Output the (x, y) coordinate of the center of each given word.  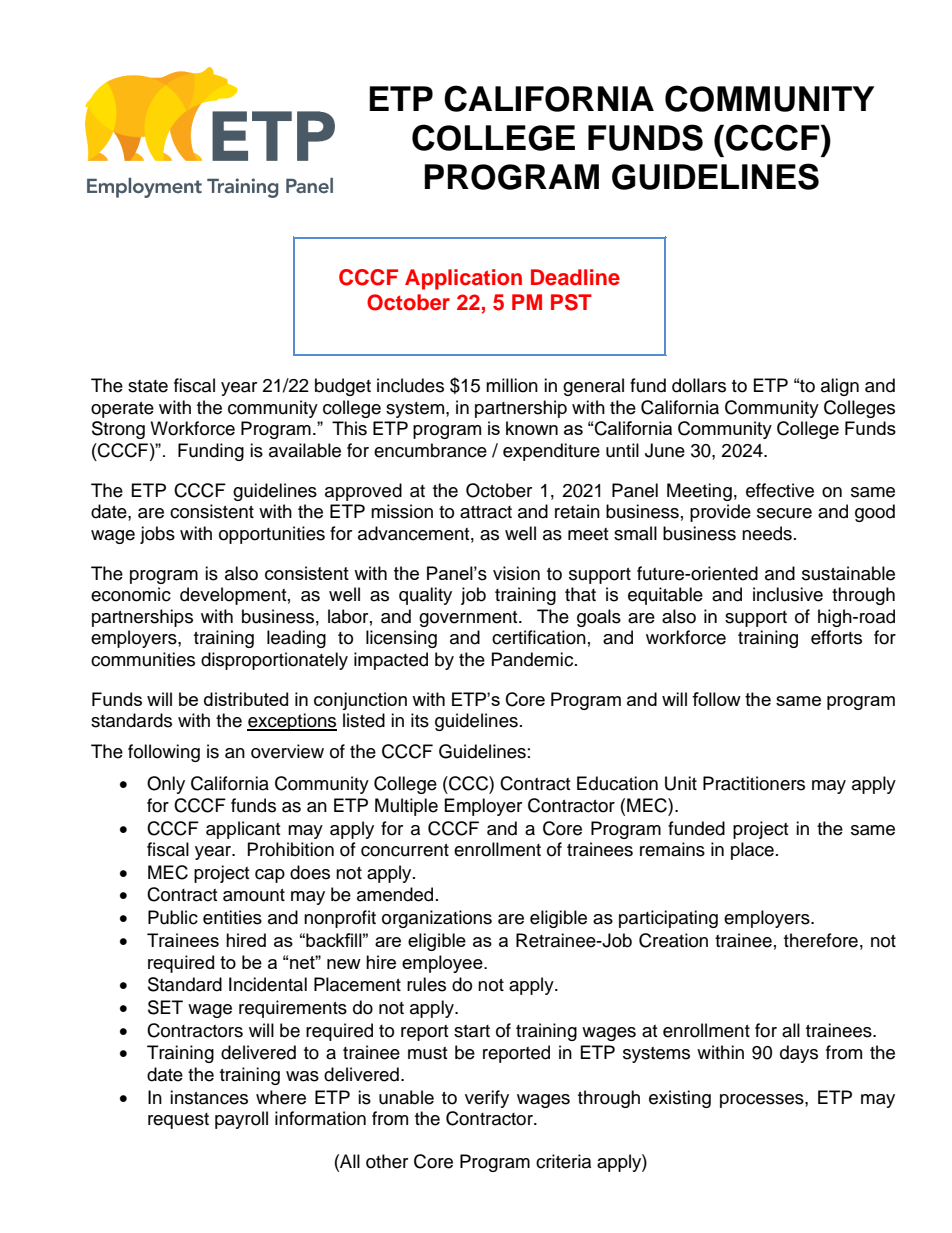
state (148, 386)
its (420, 720)
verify (487, 1099)
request (178, 1121)
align (840, 387)
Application (463, 279)
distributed (246, 699)
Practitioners (754, 783)
